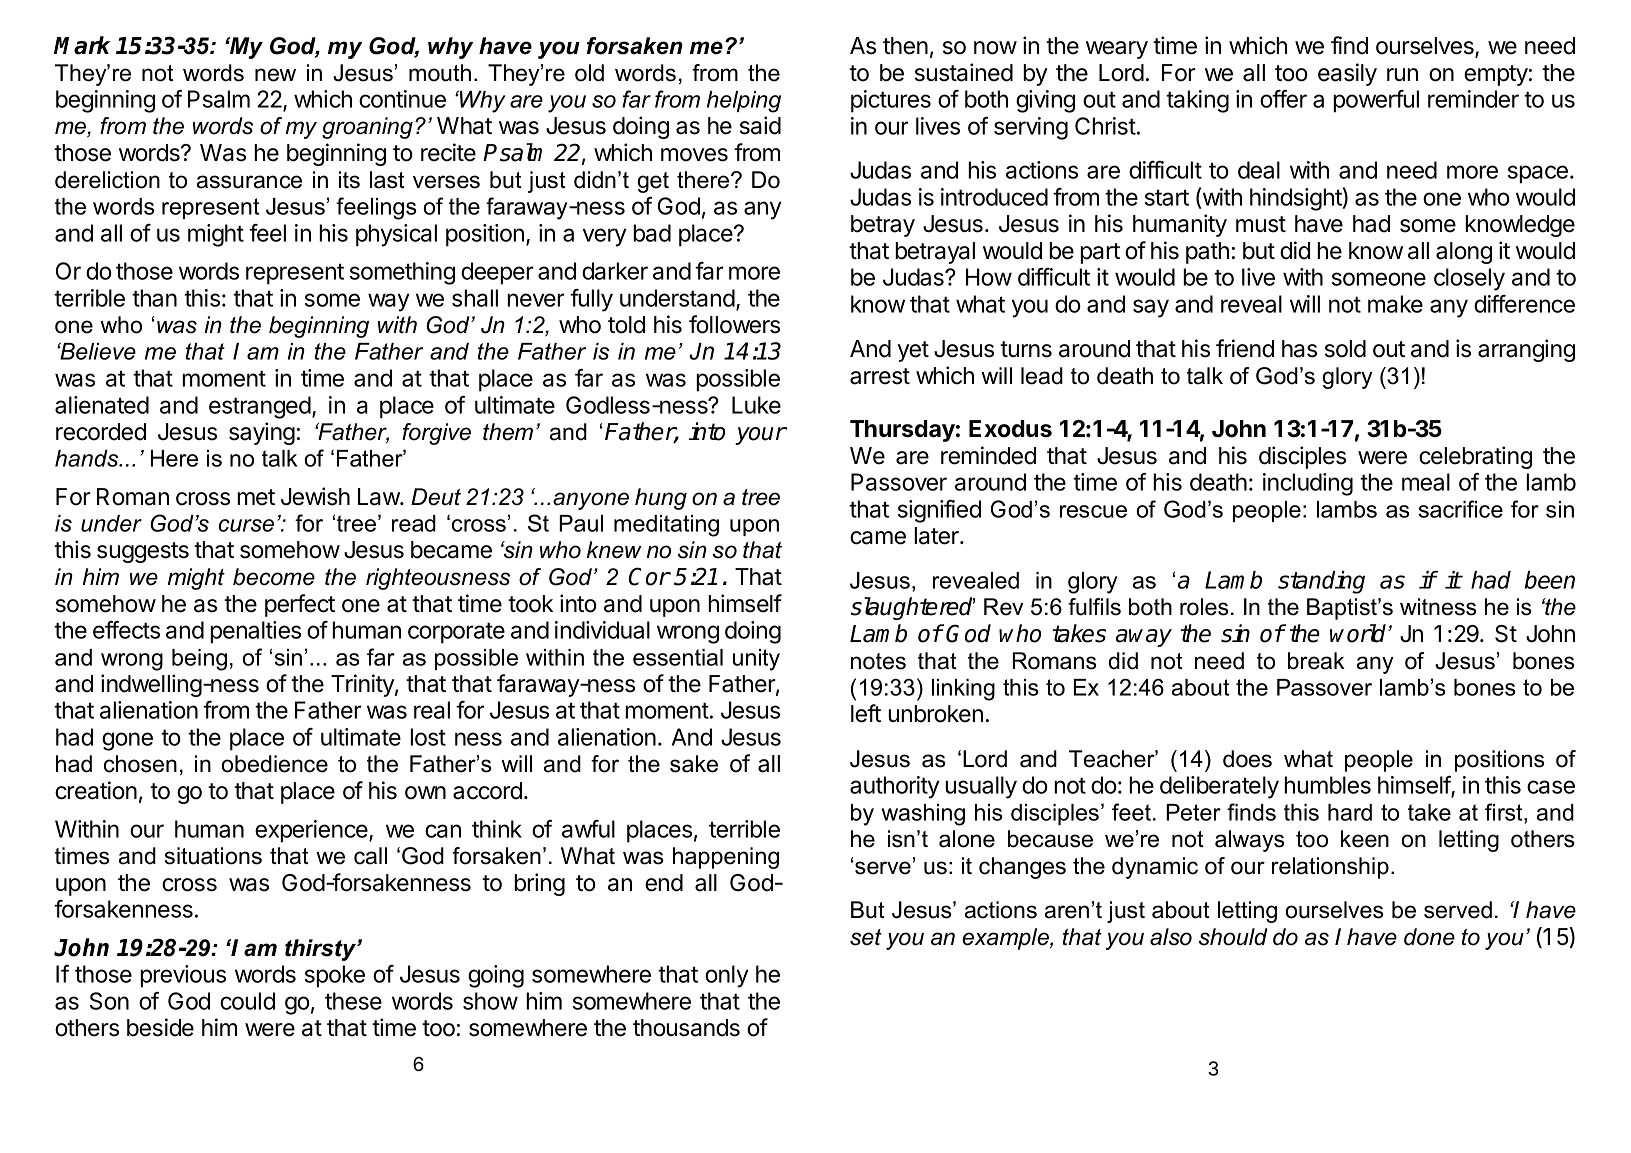 The image size is (1631, 1153). What do you see at coordinates (726, 976) in the screenshot?
I see `only` at bounding box center [726, 976].
